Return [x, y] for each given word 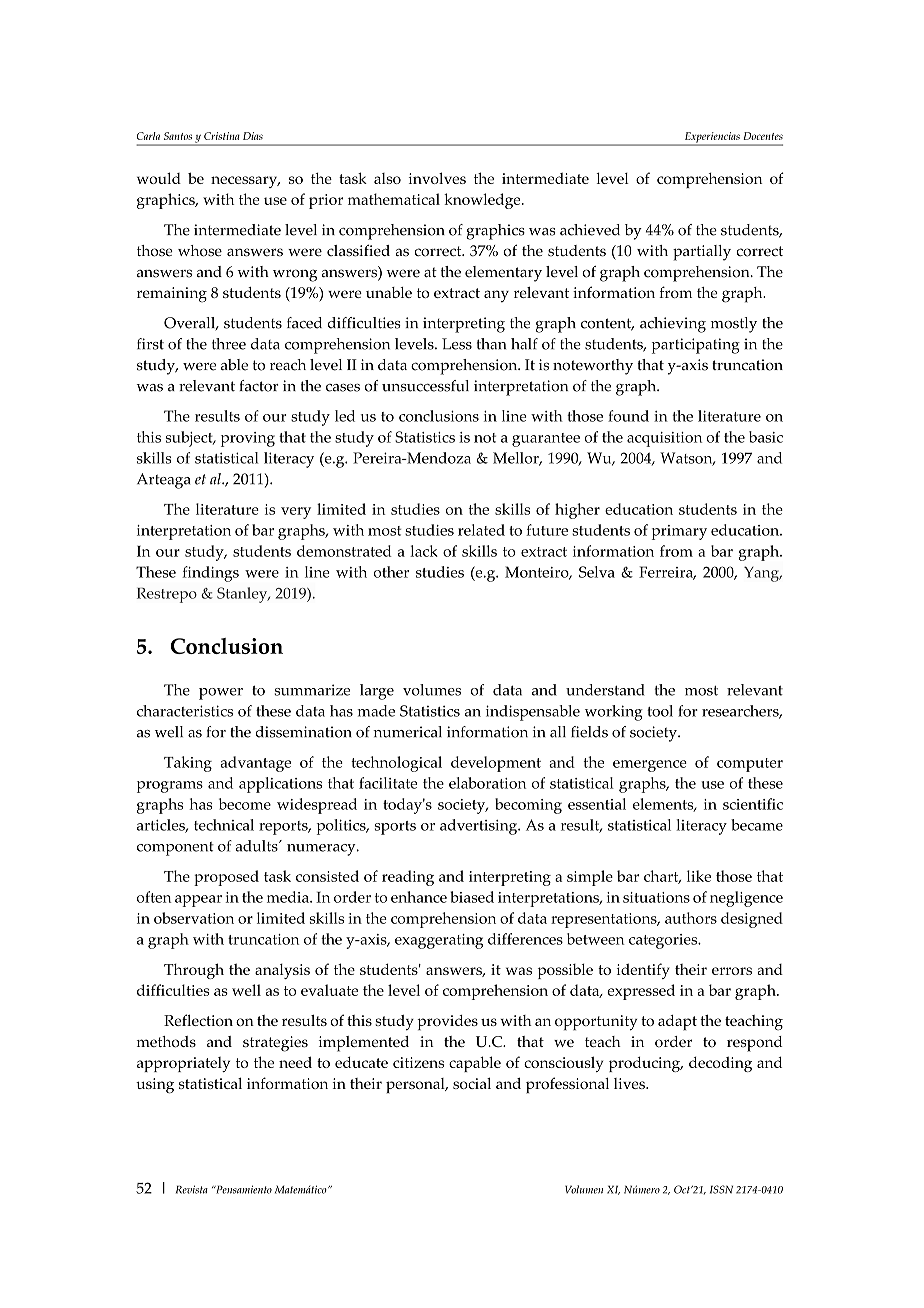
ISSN [721, 1189]
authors [691, 918]
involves [437, 178]
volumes [432, 690]
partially [702, 253]
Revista [192, 1189]
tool [660, 711]
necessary [245, 182]
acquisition [664, 439]
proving [248, 439]
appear [198, 901]
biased [472, 897]
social [472, 1083]
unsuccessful [425, 386]
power [221, 694]
